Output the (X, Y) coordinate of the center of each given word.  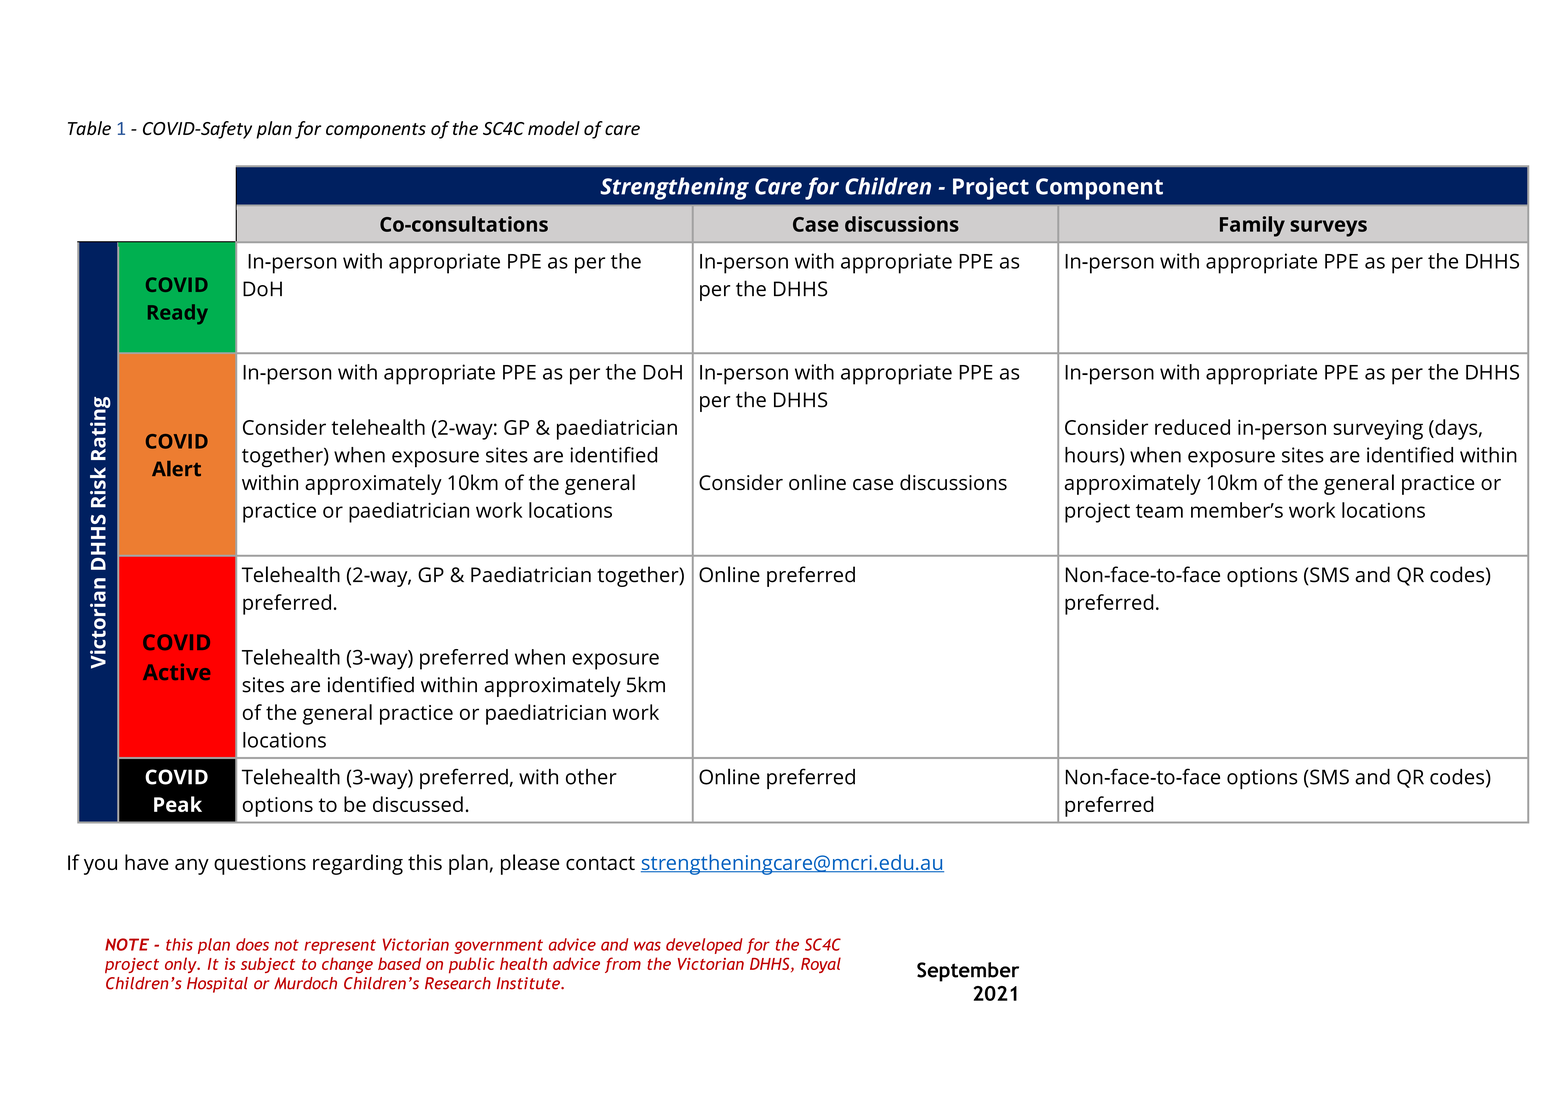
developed (704, 946)
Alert (176, 468)
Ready (178, 314)
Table (89, 128)
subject (268, 965)
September (968, 972)
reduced (1192, 427)
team (1159, 511)
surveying (1378, 430)
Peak (178, 804)
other (591, 777)
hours (1093, 456)
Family (1252, 226)
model (554, 128)
